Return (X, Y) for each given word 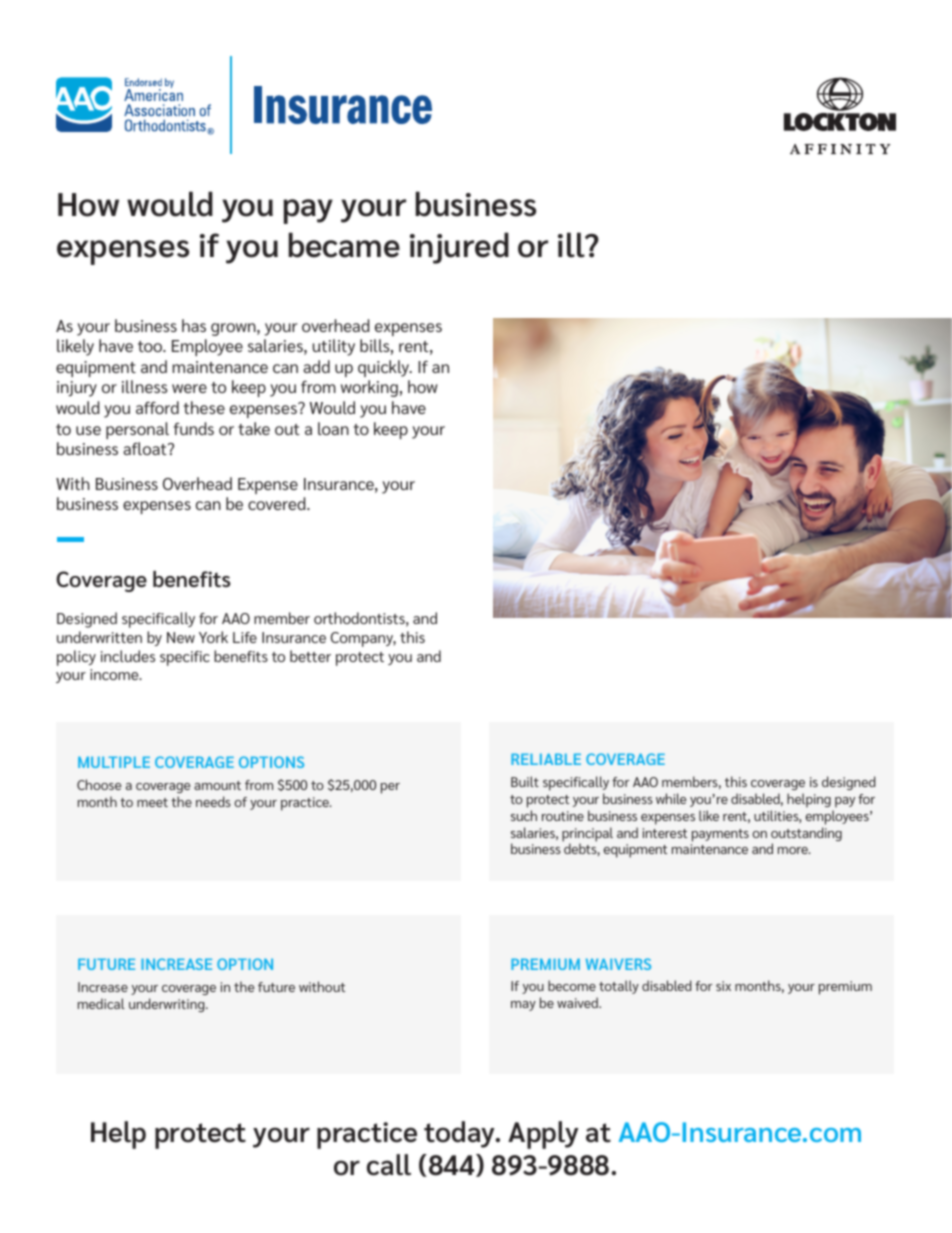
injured (459, 248)
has (194, 325)
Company (363, 639)
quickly (385, 368)
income (115, 674)
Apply (543, 1135)
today (461, 1134)
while (671, 798)
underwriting (168, 1005)
